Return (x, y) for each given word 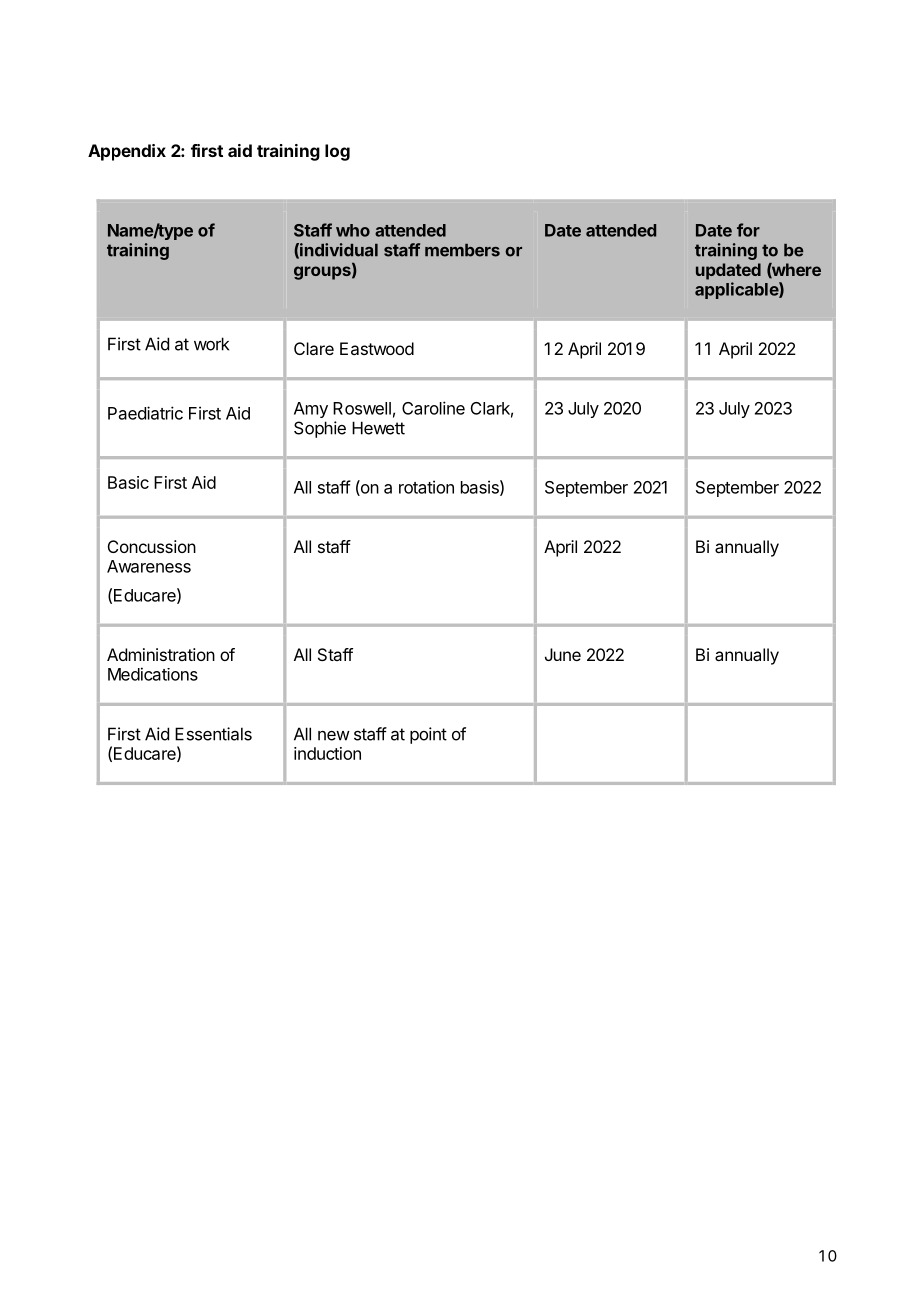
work (211, 344)
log (337, 152)
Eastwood (377, 348)
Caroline (433, 408)
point (428, 735)
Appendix (127, 152)
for (748, 230)
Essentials (213, 734)
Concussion (152, 546)
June (563, 654)
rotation (426, 487)
